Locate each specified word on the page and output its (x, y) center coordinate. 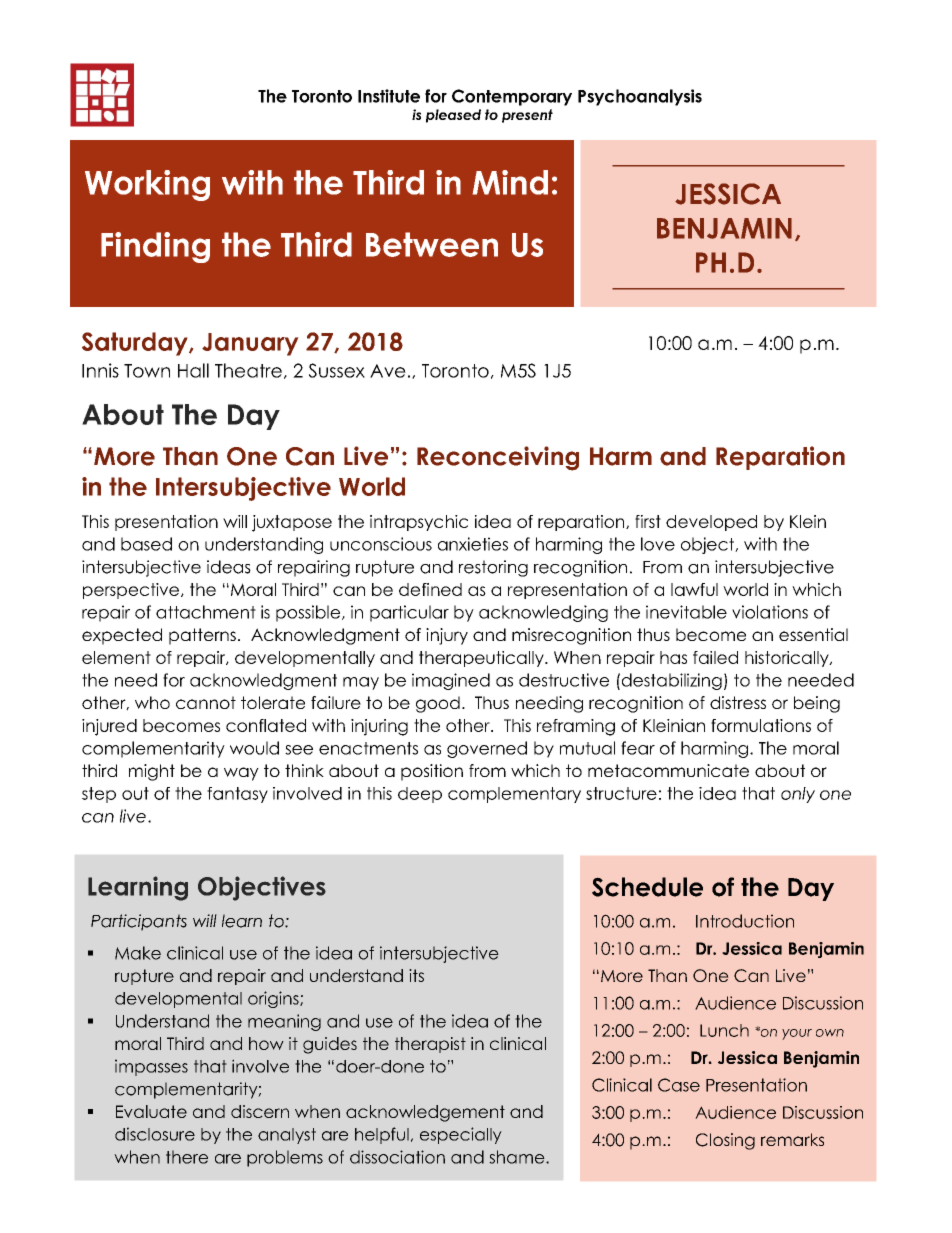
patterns (202, 636)
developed (711, 523)
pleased (453, 116)
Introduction (745, 921)
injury (447, 636)
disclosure (155, 1134)
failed (715, 657)
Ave (388, 371)
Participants (139, 922)
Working (147, 185)
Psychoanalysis (640, 97)
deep (420, 795)
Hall (193, 370)
